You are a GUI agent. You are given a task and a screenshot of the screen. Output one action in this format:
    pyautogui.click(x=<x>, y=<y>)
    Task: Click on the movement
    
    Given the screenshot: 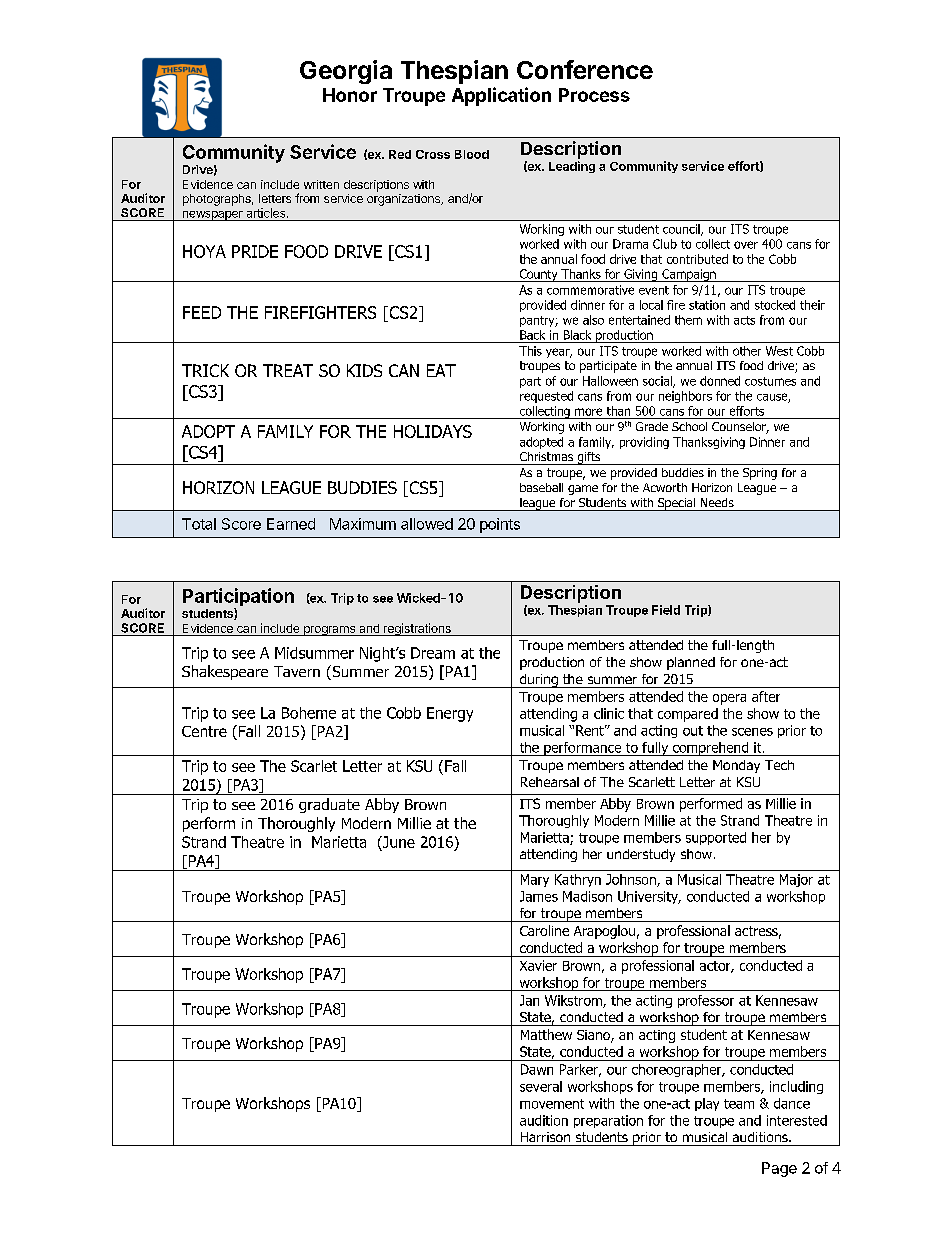 What is the action you would take?
    pyautogui.click(x=552, y=1104)
